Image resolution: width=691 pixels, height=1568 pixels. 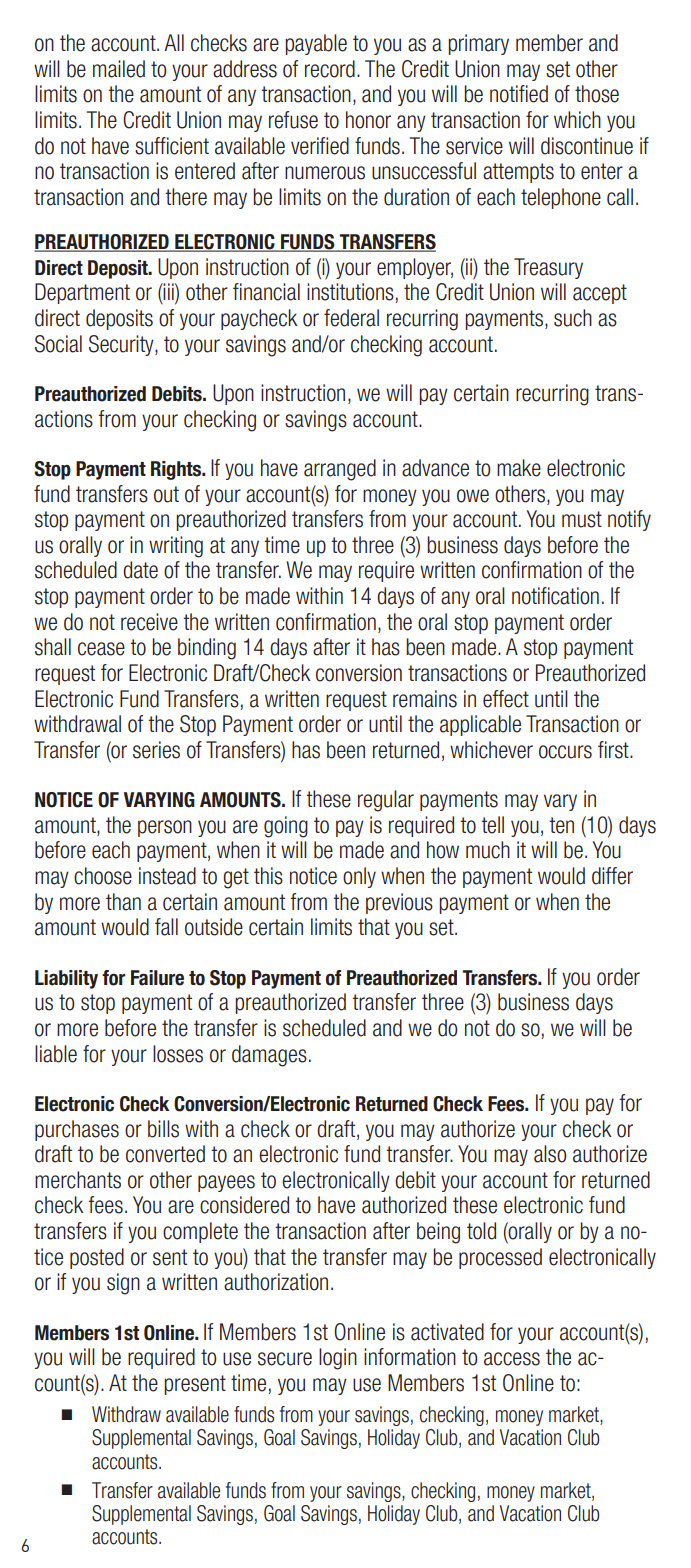 What do you see at coordinates (340, 470) in the document?
I see `arranged` at bounding box center [340, 470].
